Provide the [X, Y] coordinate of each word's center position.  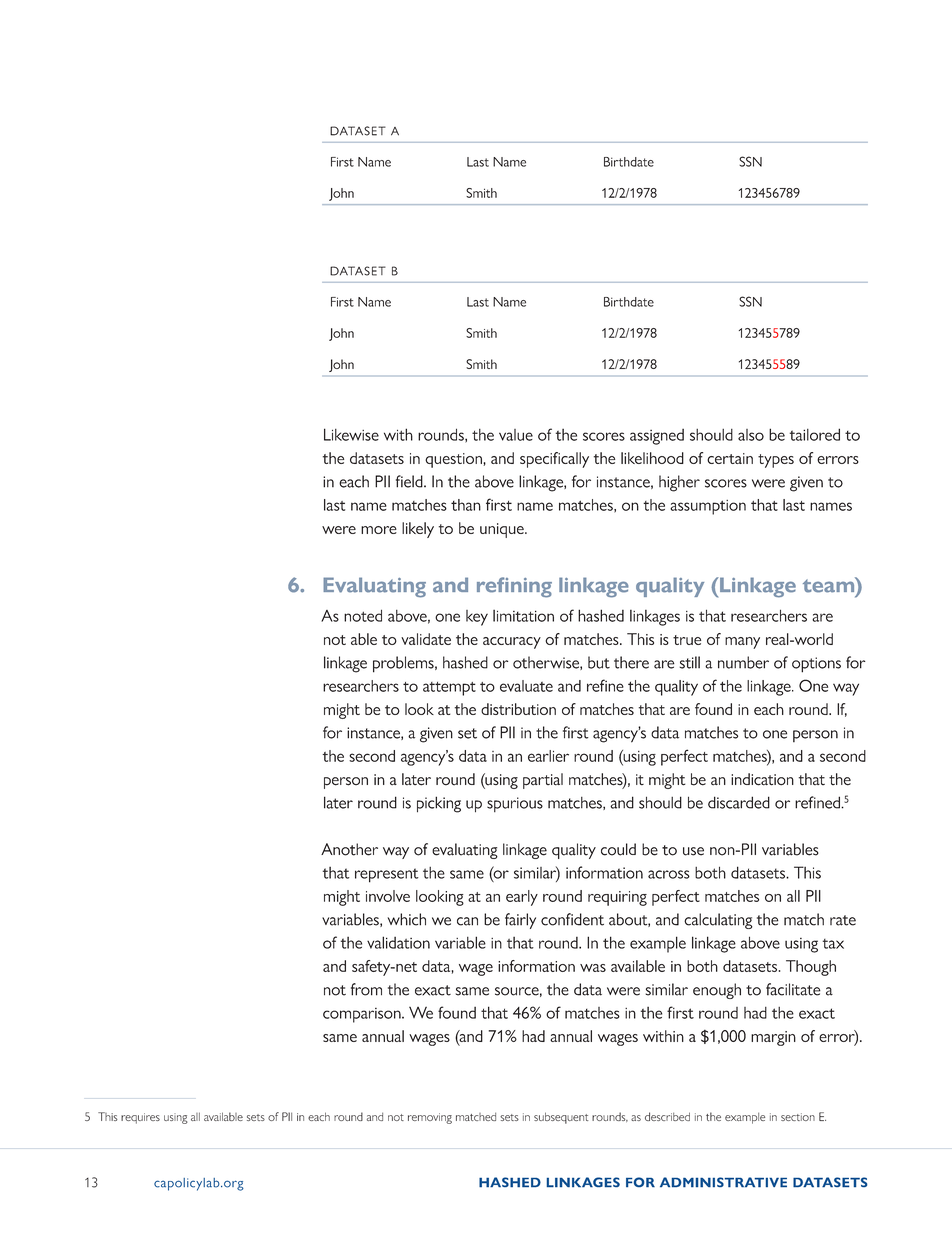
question [454, 460]
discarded [739, 802]
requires [140, 1118]
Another [349, 849]
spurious [515, 804]
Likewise [351, 434]
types [776, 461]
